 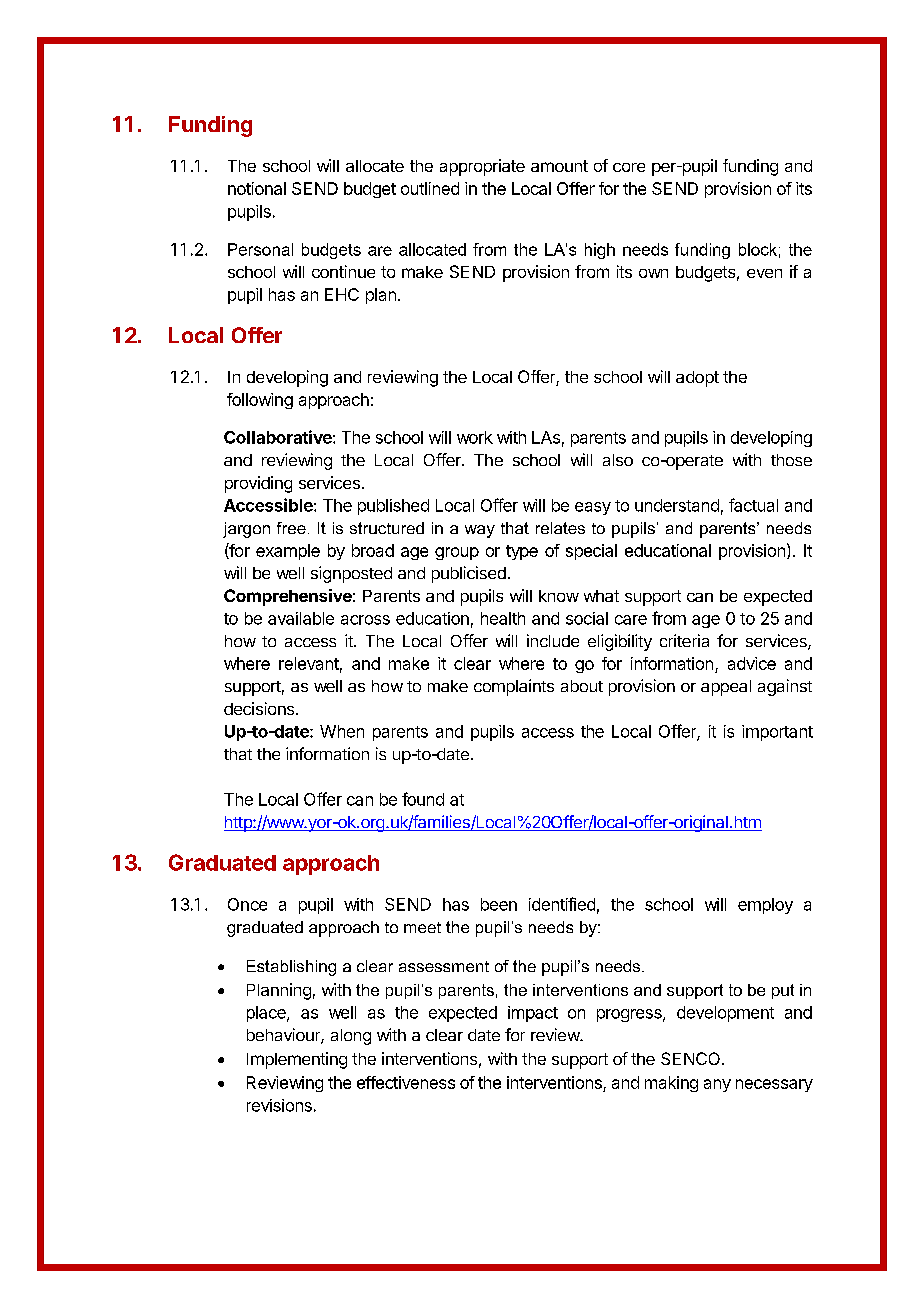 What do you see at coordinates (717, 1085) in the image?
I see `any` at bounding box center [717, 1085].
